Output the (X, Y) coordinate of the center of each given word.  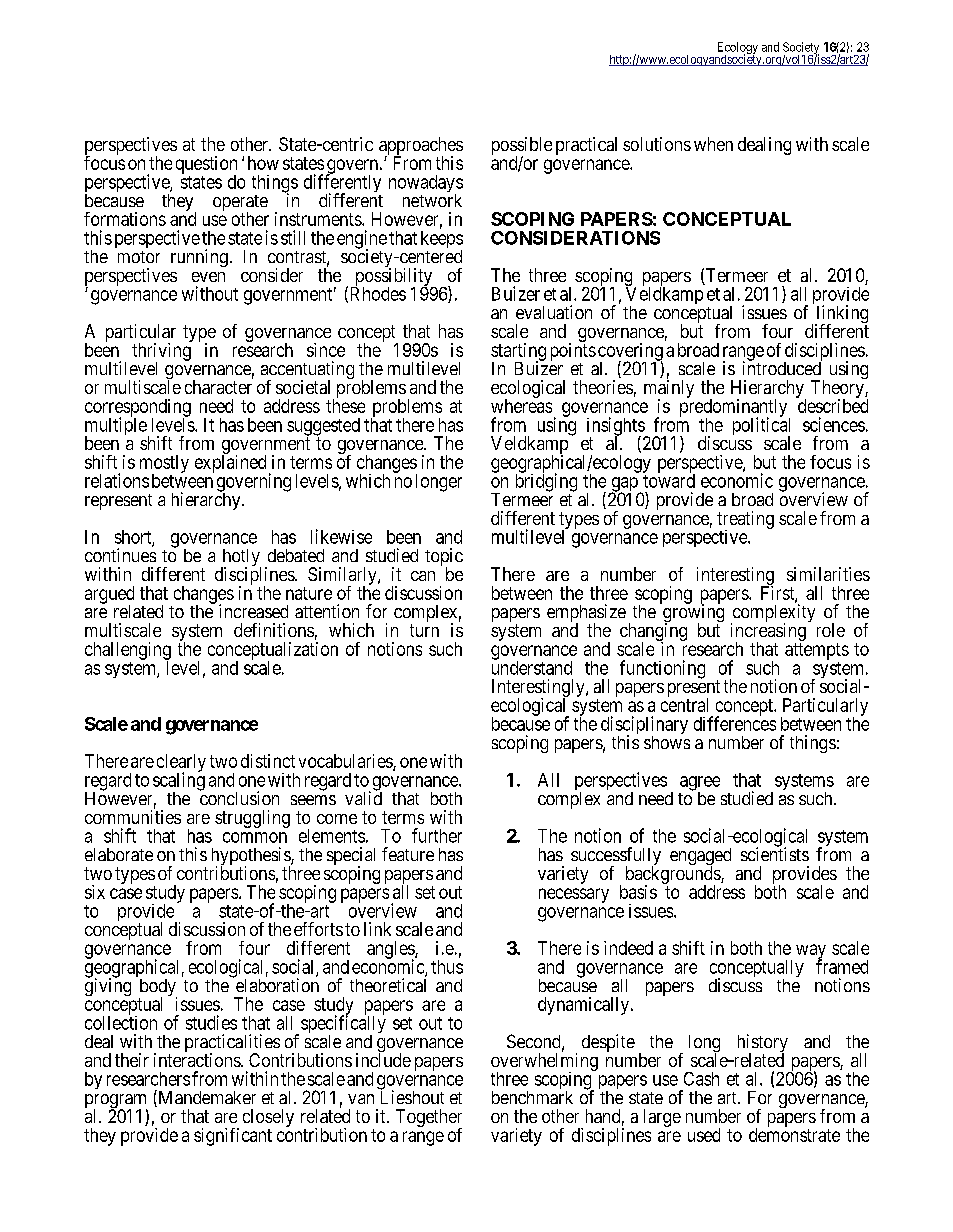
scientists (775, 853)
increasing (768, 633)
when (713, 144)
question (206, 166)
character (218, 387)
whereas (521, 406)
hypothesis (252, 857)
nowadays (426, 185)
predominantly (735, 409)
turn (424, 630)
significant (233, 1137)
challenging (128, 652)
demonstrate (794, 1134)
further (437, 835)
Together (429, 1119)
